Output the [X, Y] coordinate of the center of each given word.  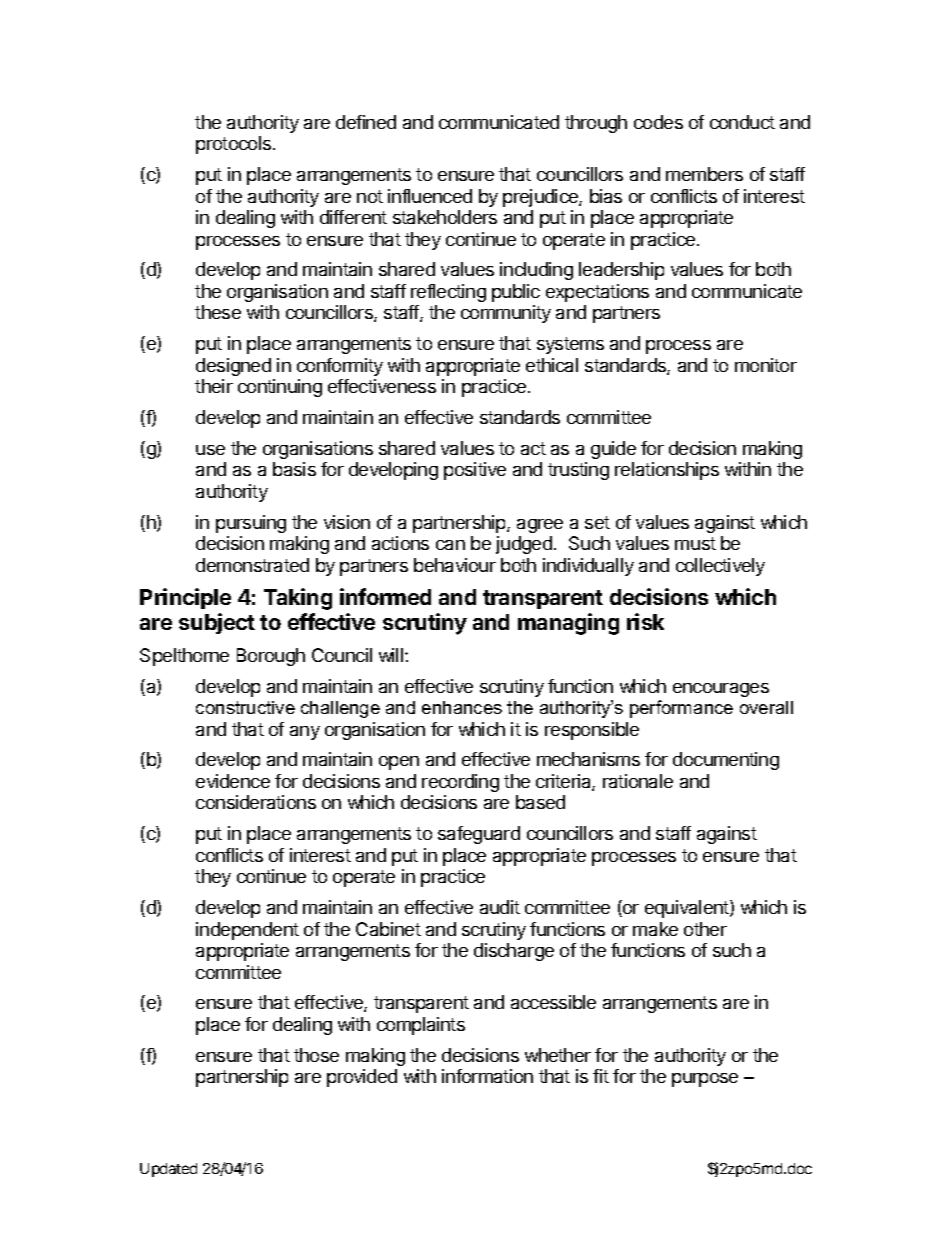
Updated [168, 1170]
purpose [705, 1080]
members [704, 174]
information [487, 1076]
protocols [235, 145]
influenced [430, 196]
